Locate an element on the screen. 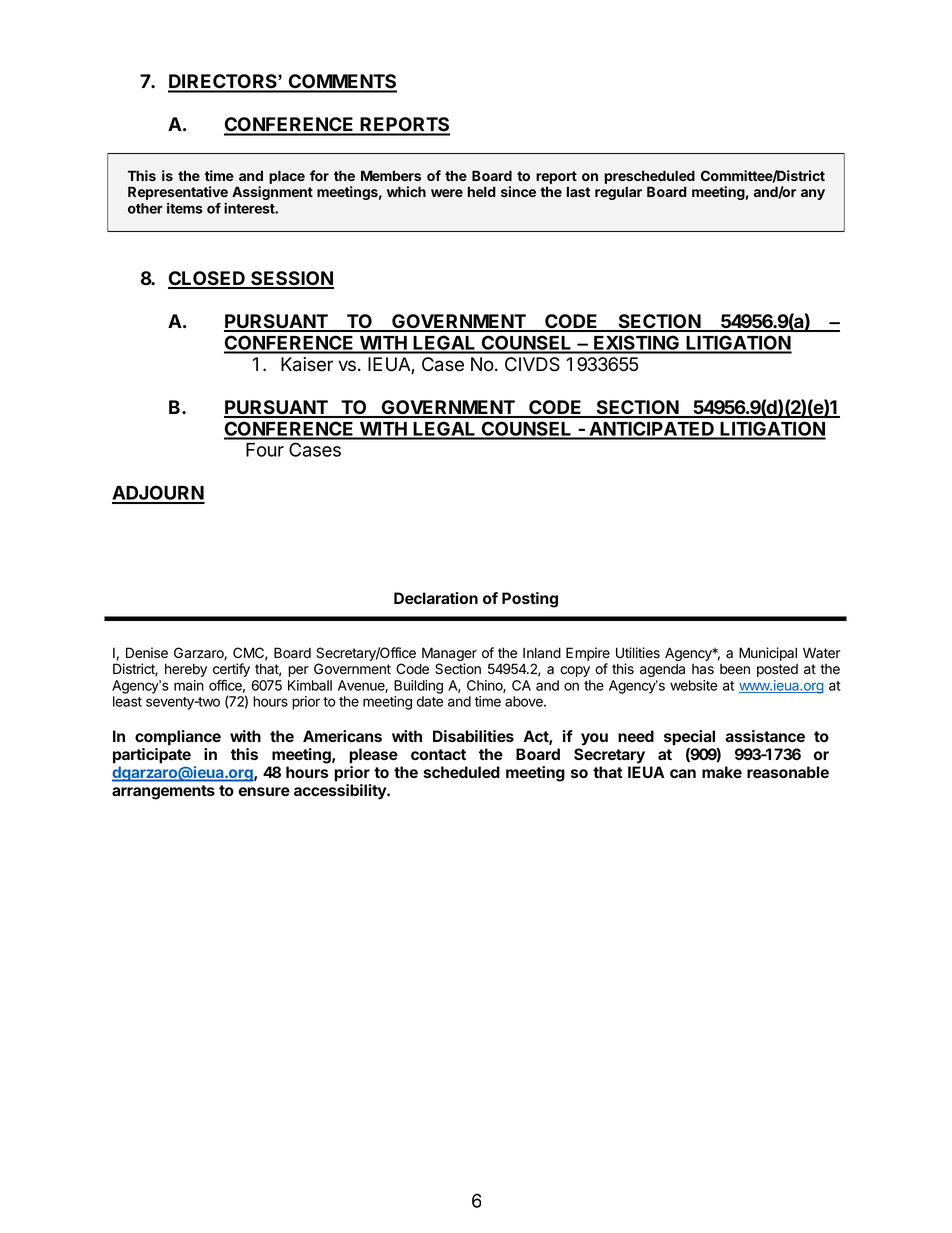  Declaration is located at coordinates (436, 598).
